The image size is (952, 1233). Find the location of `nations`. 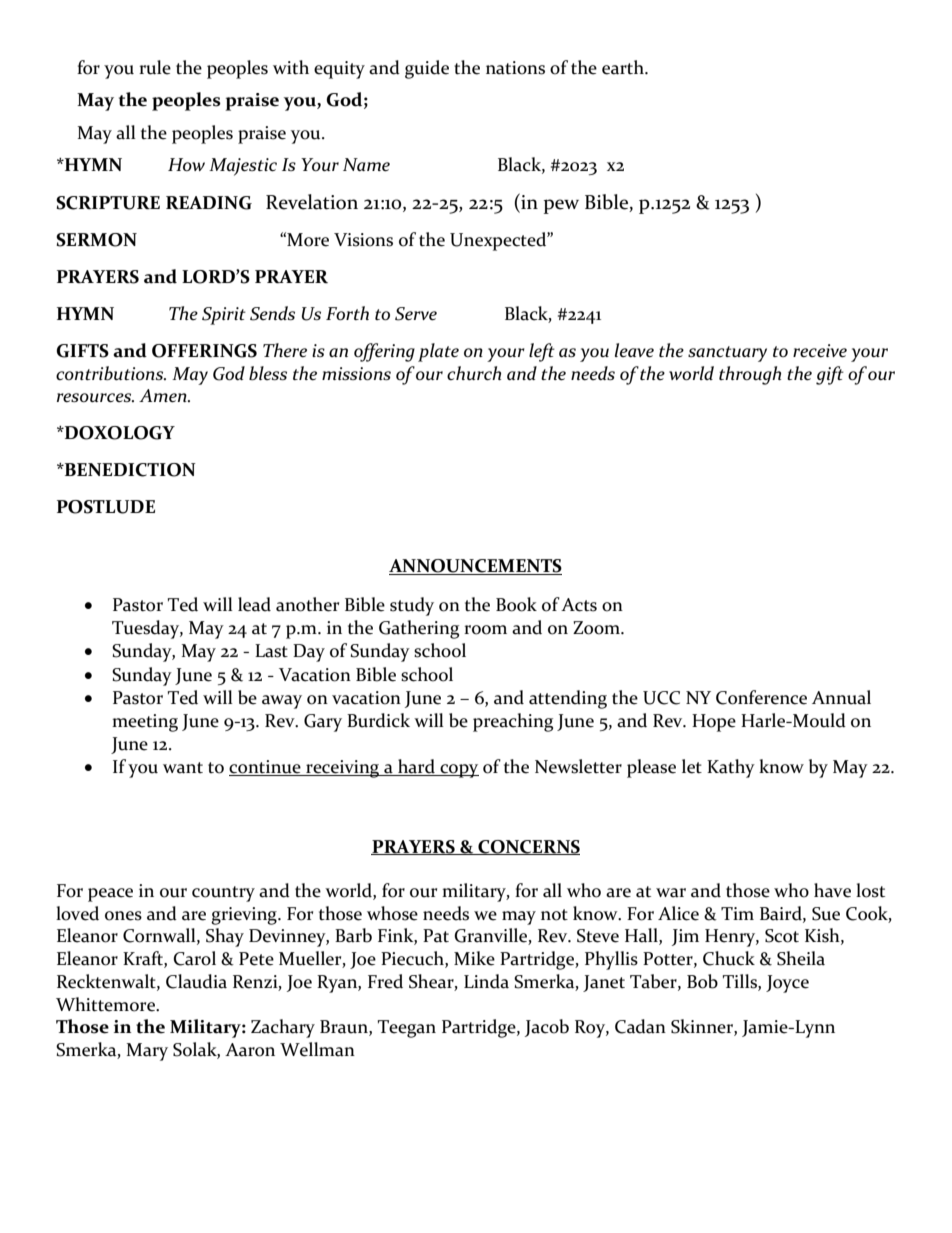

nations is located at coordinates (515, 68).
